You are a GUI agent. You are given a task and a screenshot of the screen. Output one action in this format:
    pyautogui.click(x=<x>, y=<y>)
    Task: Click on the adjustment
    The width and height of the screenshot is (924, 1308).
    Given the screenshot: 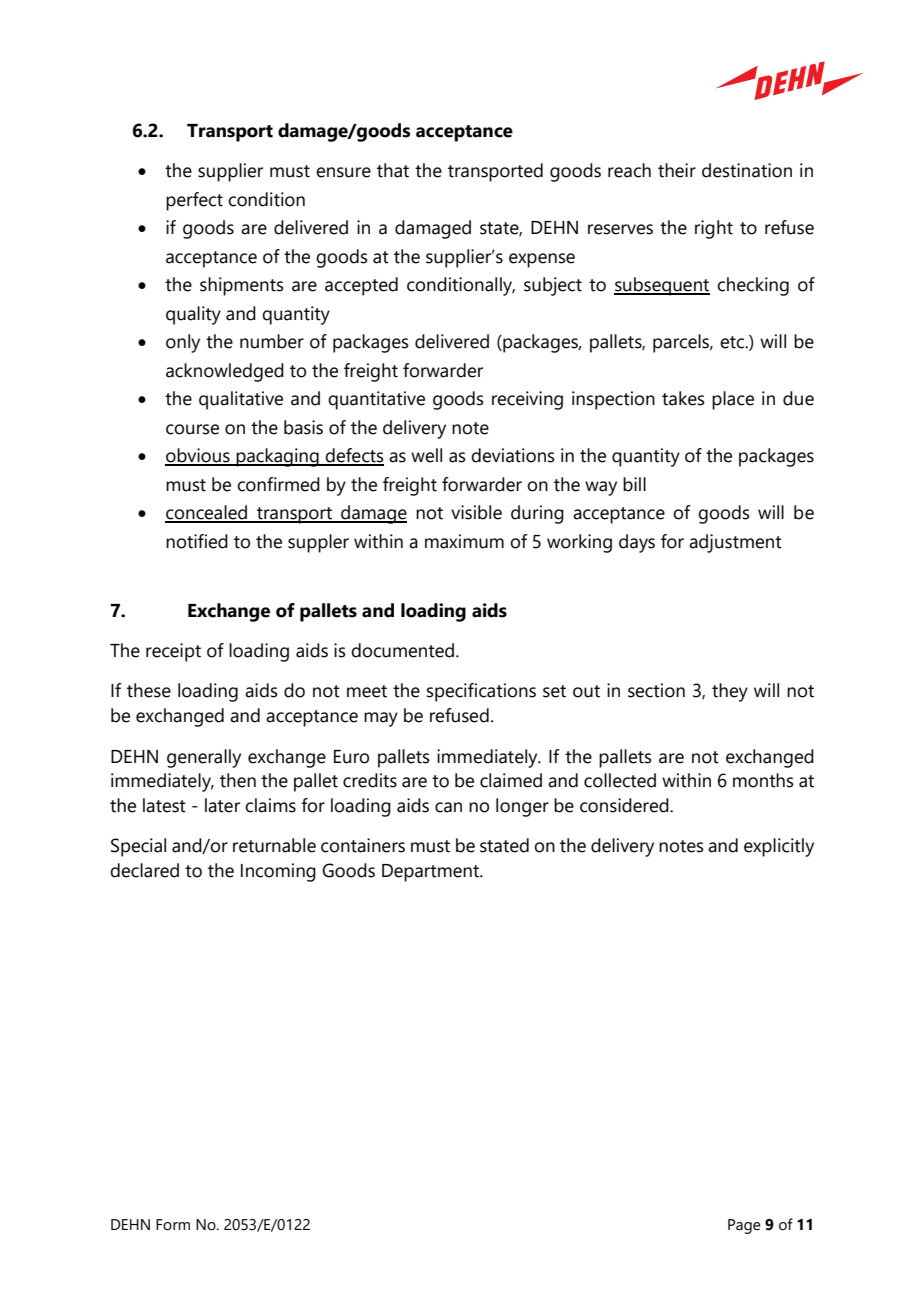 What is the action you would take?
    pyautogui.click(x=735, y=543)
